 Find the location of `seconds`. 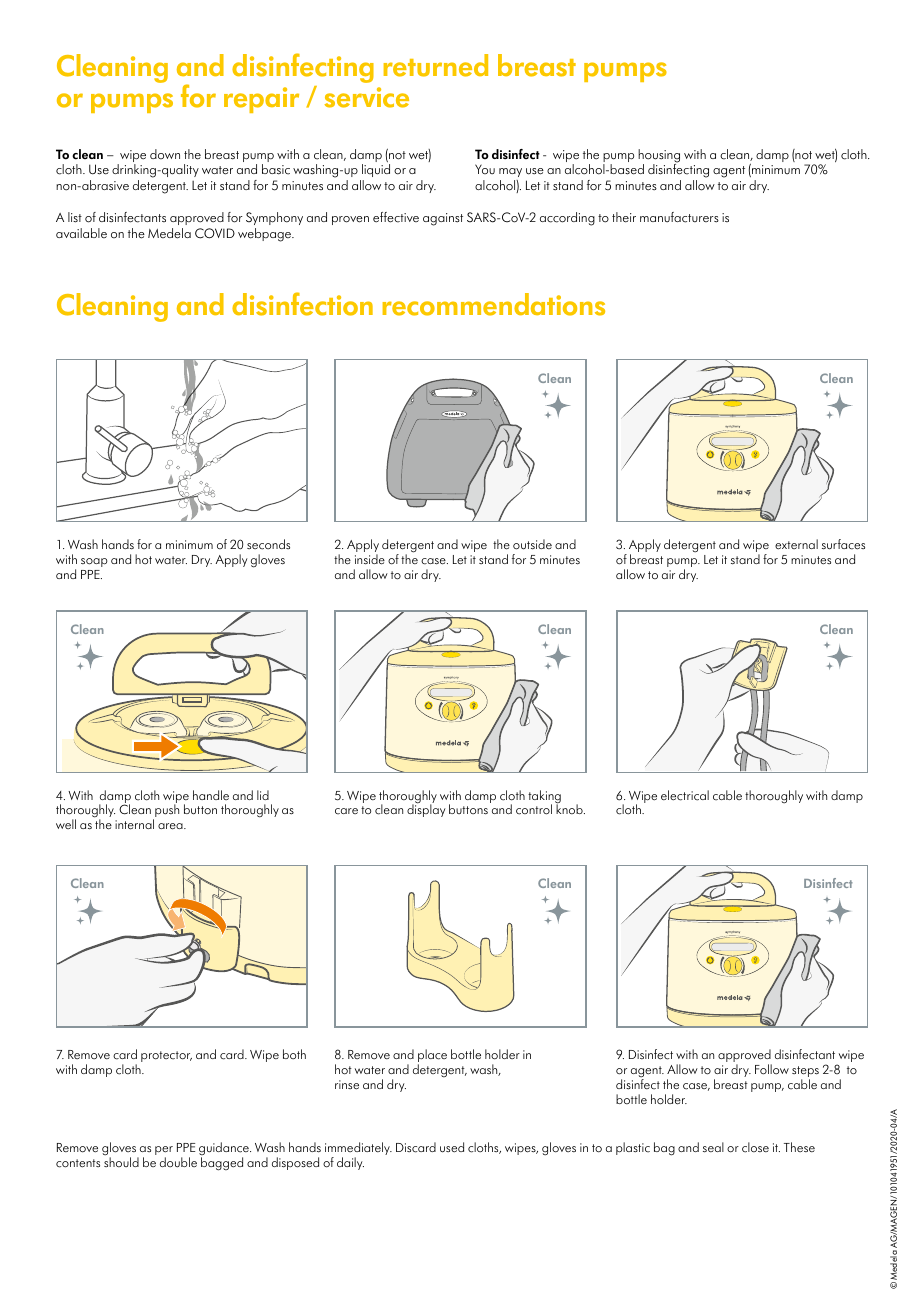

seconds is located at coordinates (268, 544).
